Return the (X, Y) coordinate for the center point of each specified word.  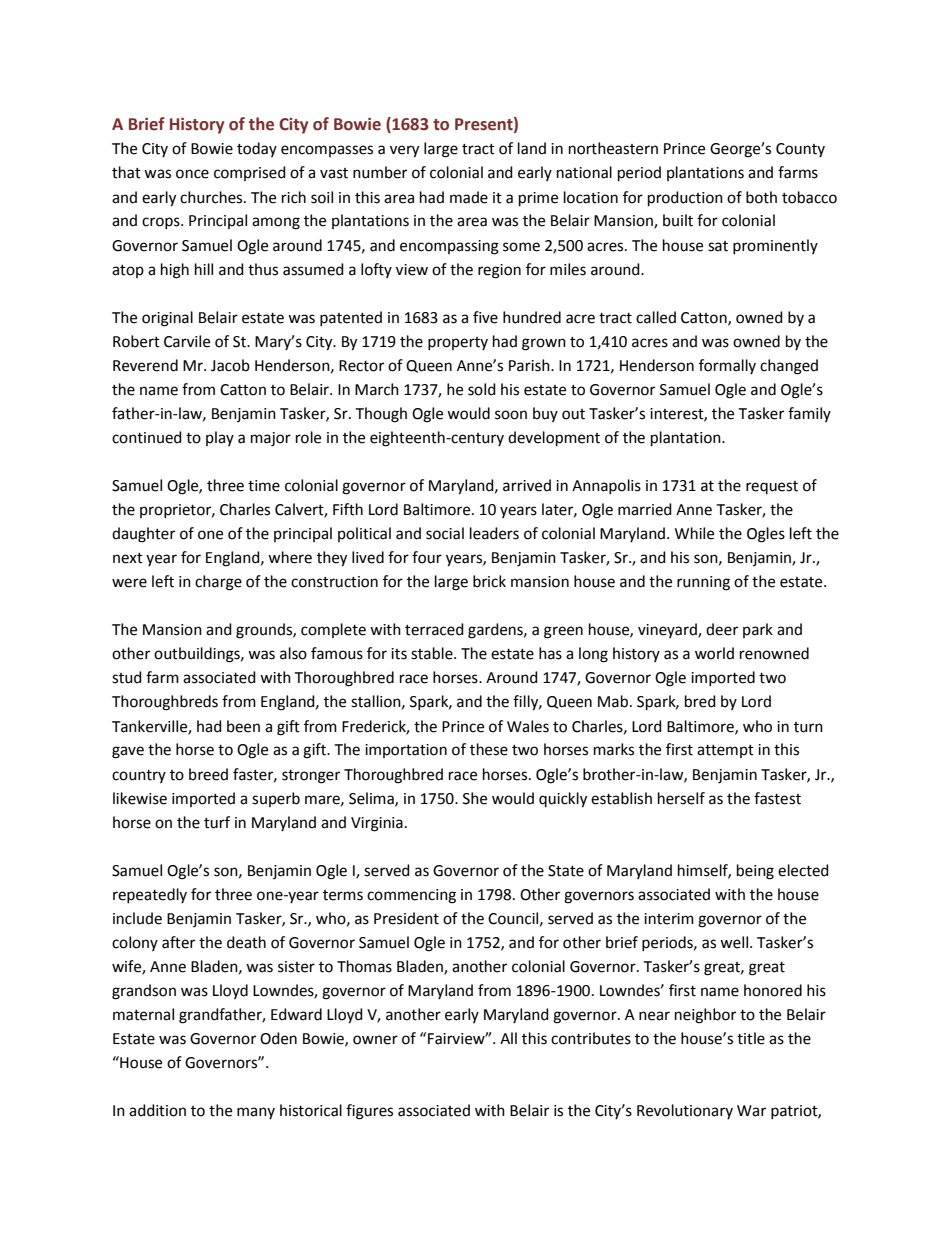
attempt (725, 751)
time (264, 486)
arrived (527, 485)
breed (208, 774)
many (256, 1113)
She (475, 798)
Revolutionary (685, 1111)
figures (369, 1112)
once (192, 174)
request (772, 487)
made (469, 197)
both (761, 197)
